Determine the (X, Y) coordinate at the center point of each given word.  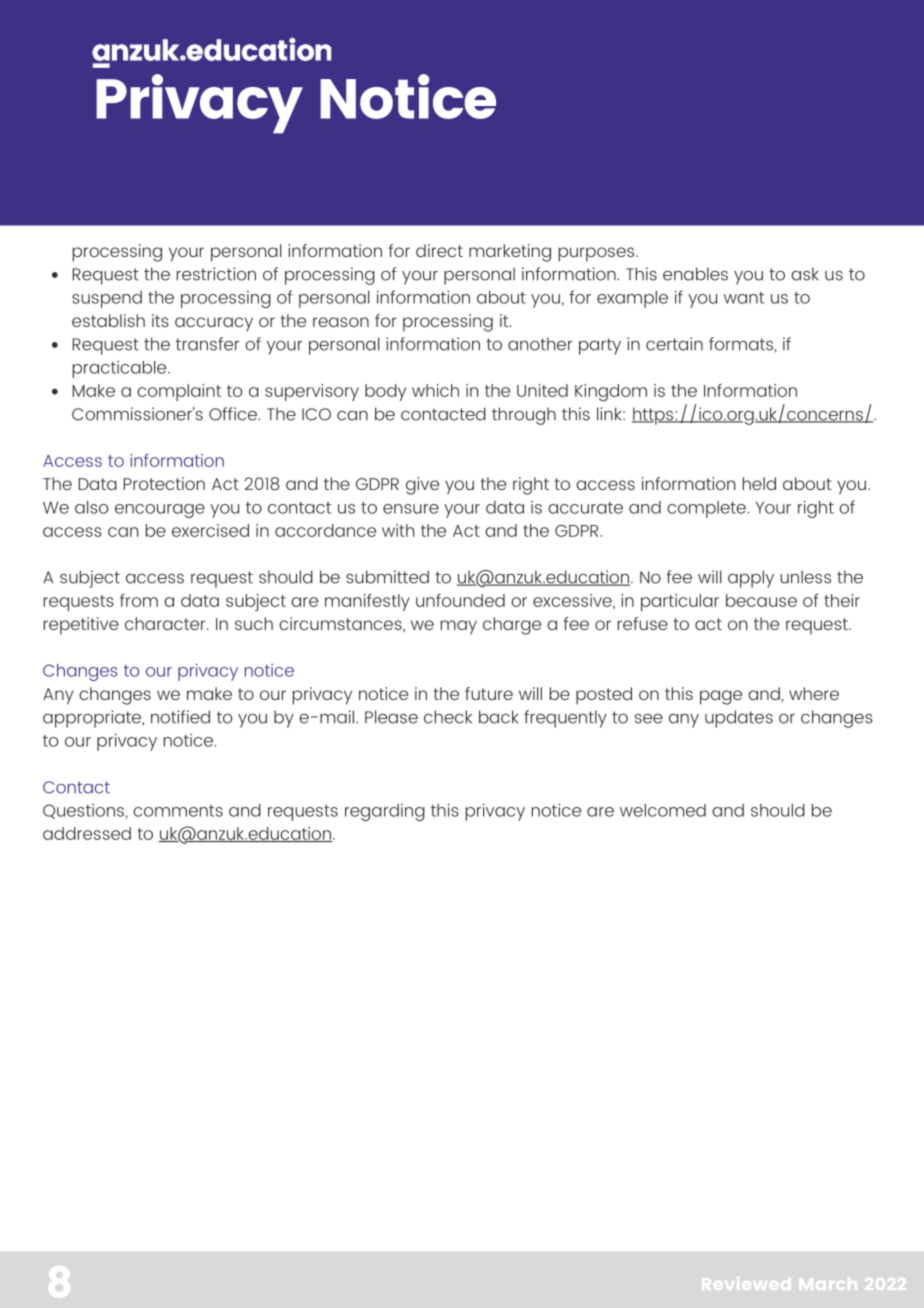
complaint (179, 392)
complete (707, 509)
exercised (210, 530)
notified (180, 717)
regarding (385, 812)
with (398, 530)
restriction (216, 274)
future (489, 693)
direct (439, 250)
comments (178, 811)
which (435, 390)
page (721, 697)
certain (674, 344)
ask (805, 274)
